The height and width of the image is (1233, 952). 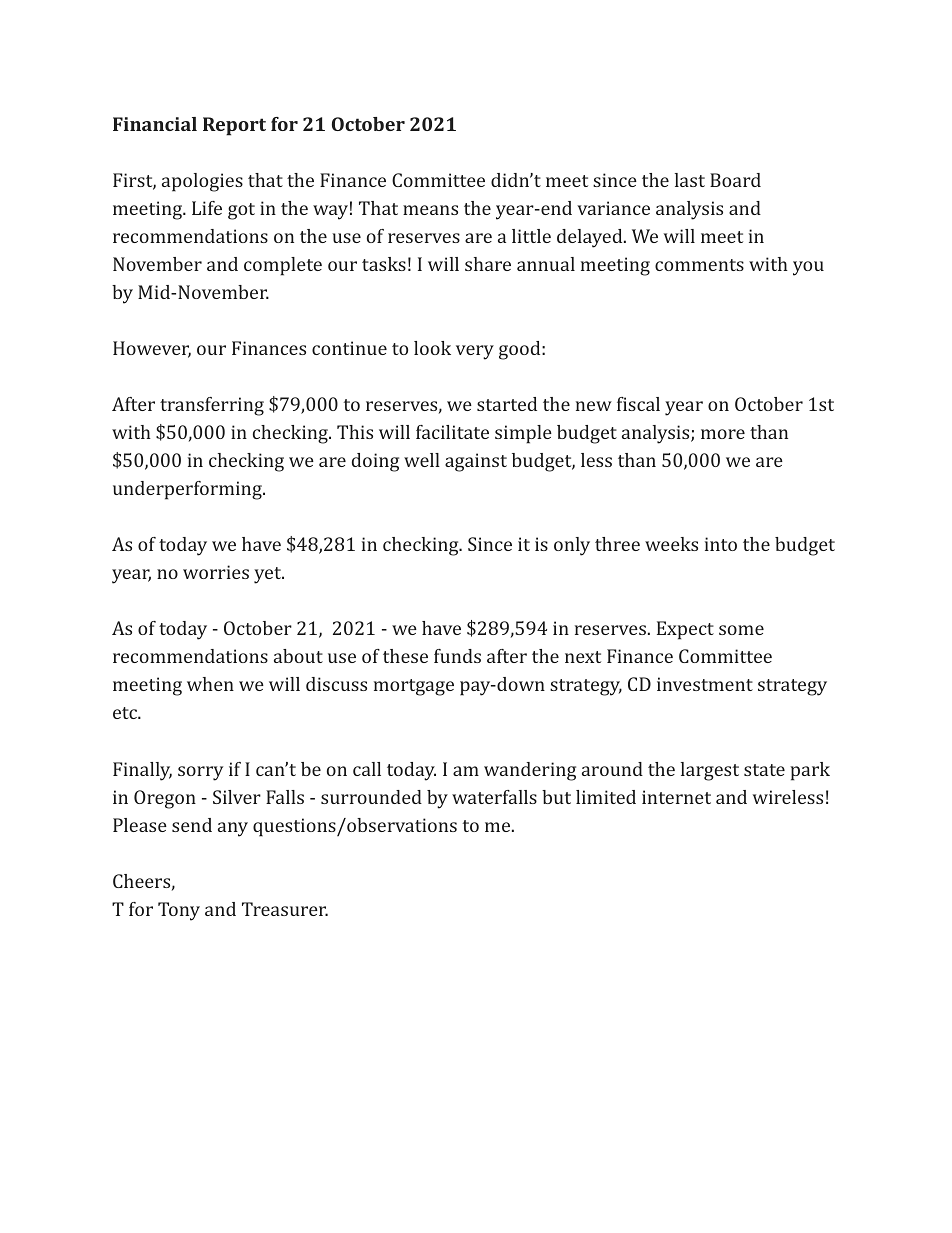 I want to click on means, so click(x=430, y=210).
